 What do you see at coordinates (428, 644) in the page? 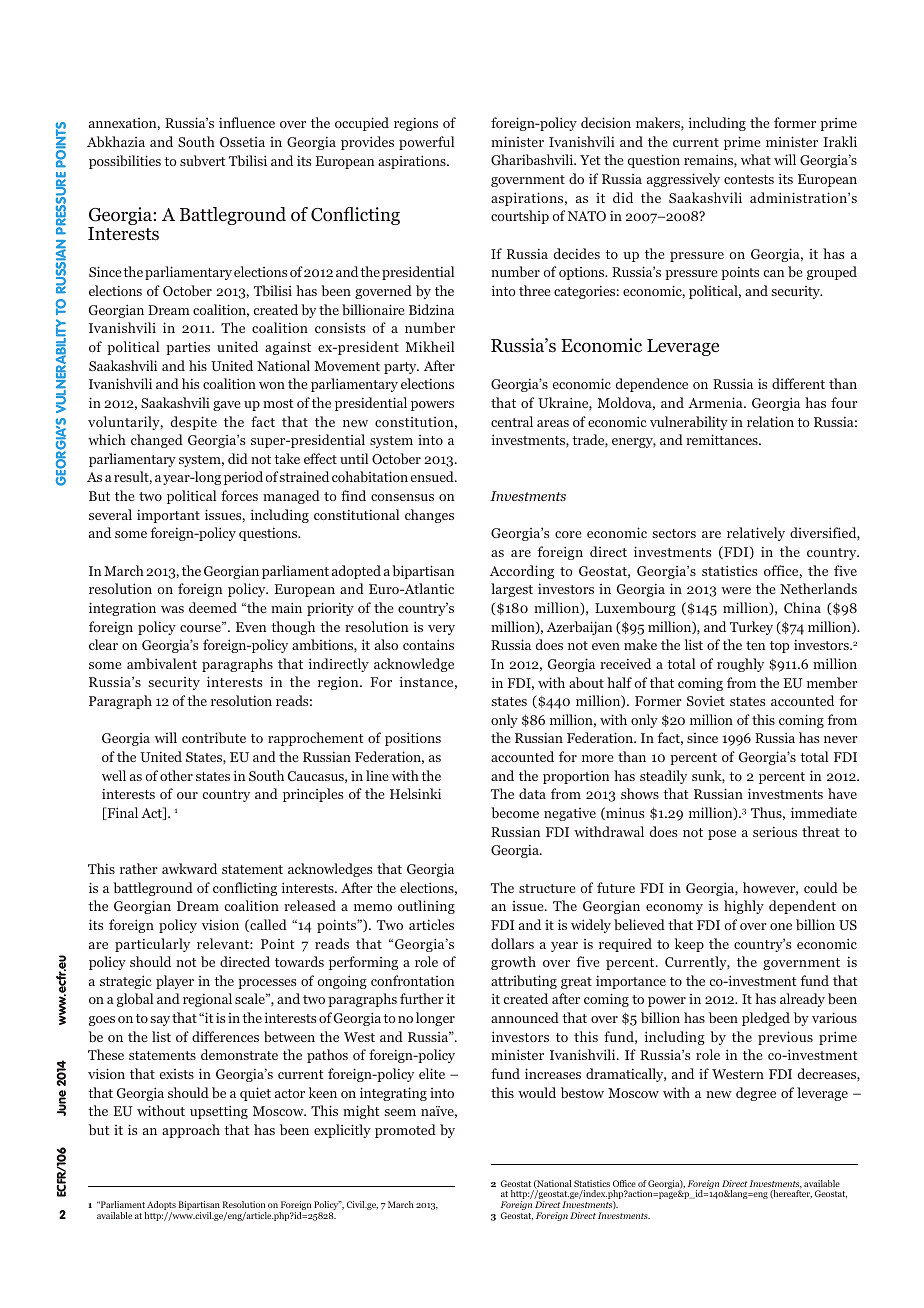
I see `contains` at bounding box center [428, 644].
